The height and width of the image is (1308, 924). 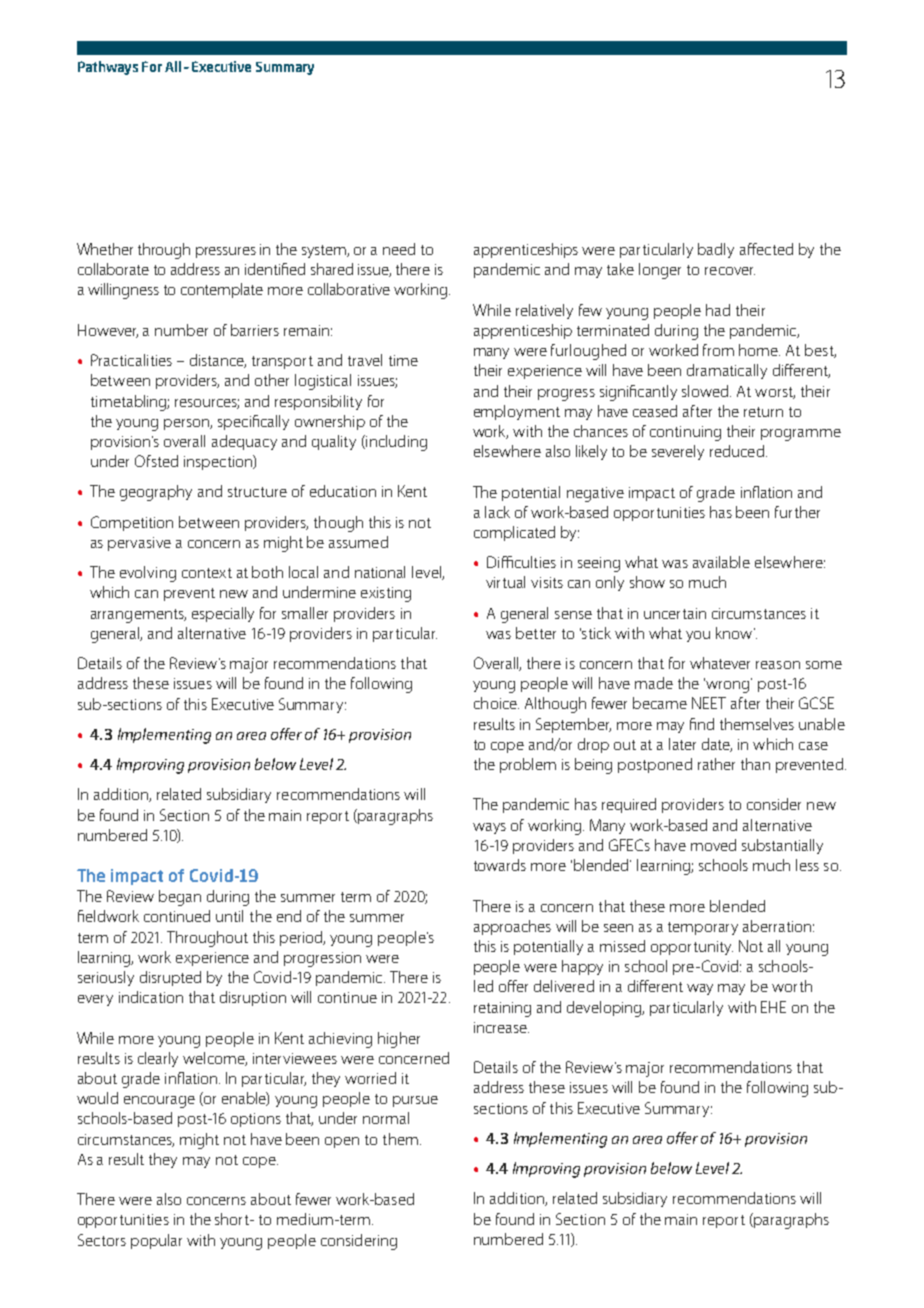 What do you see at coordinates (156, 1241) in the image?
I see `popular` at bounding box center [156, 1241].
